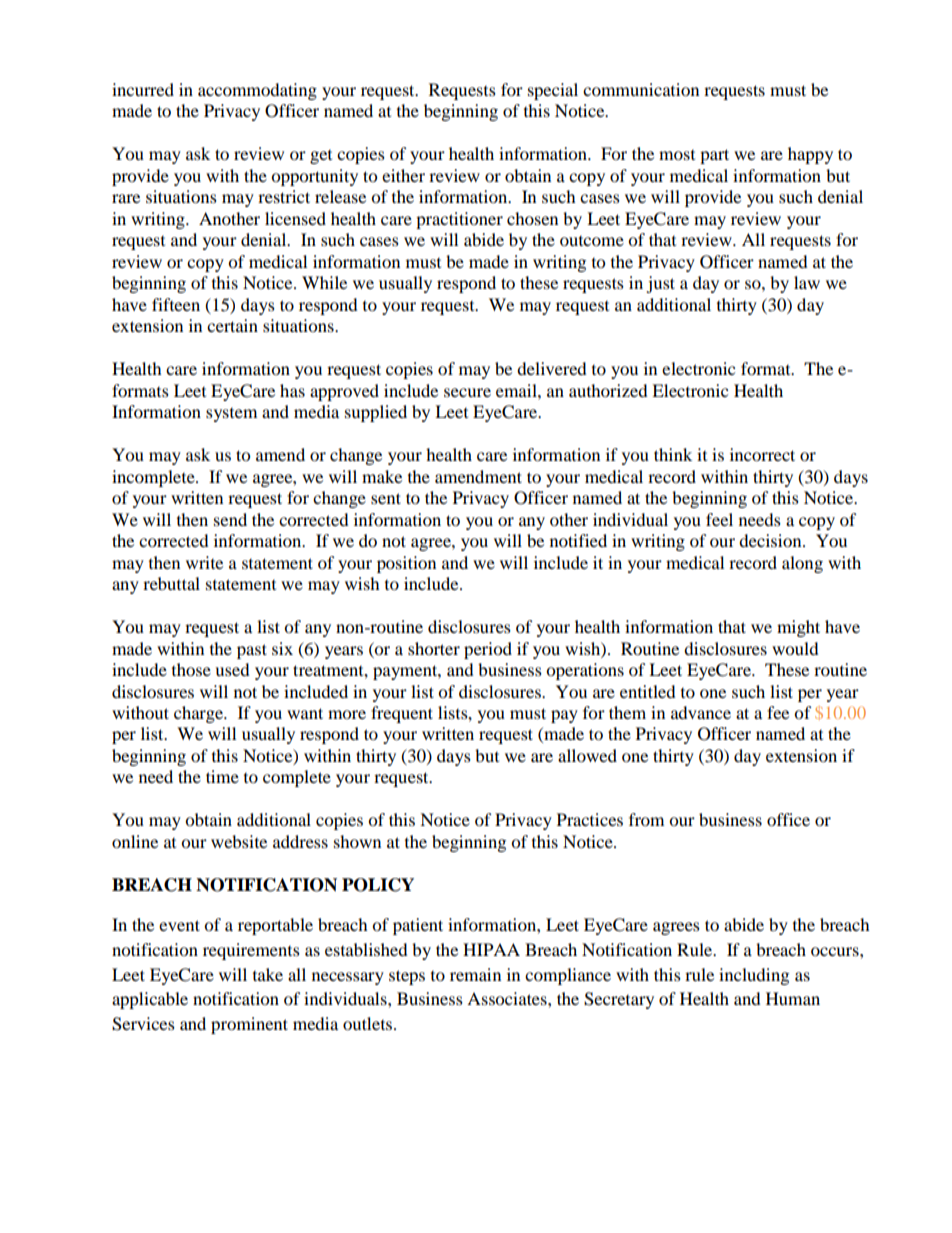 The height and width of the page is (1233, 952). I want to click on including, so click(754, 976).
